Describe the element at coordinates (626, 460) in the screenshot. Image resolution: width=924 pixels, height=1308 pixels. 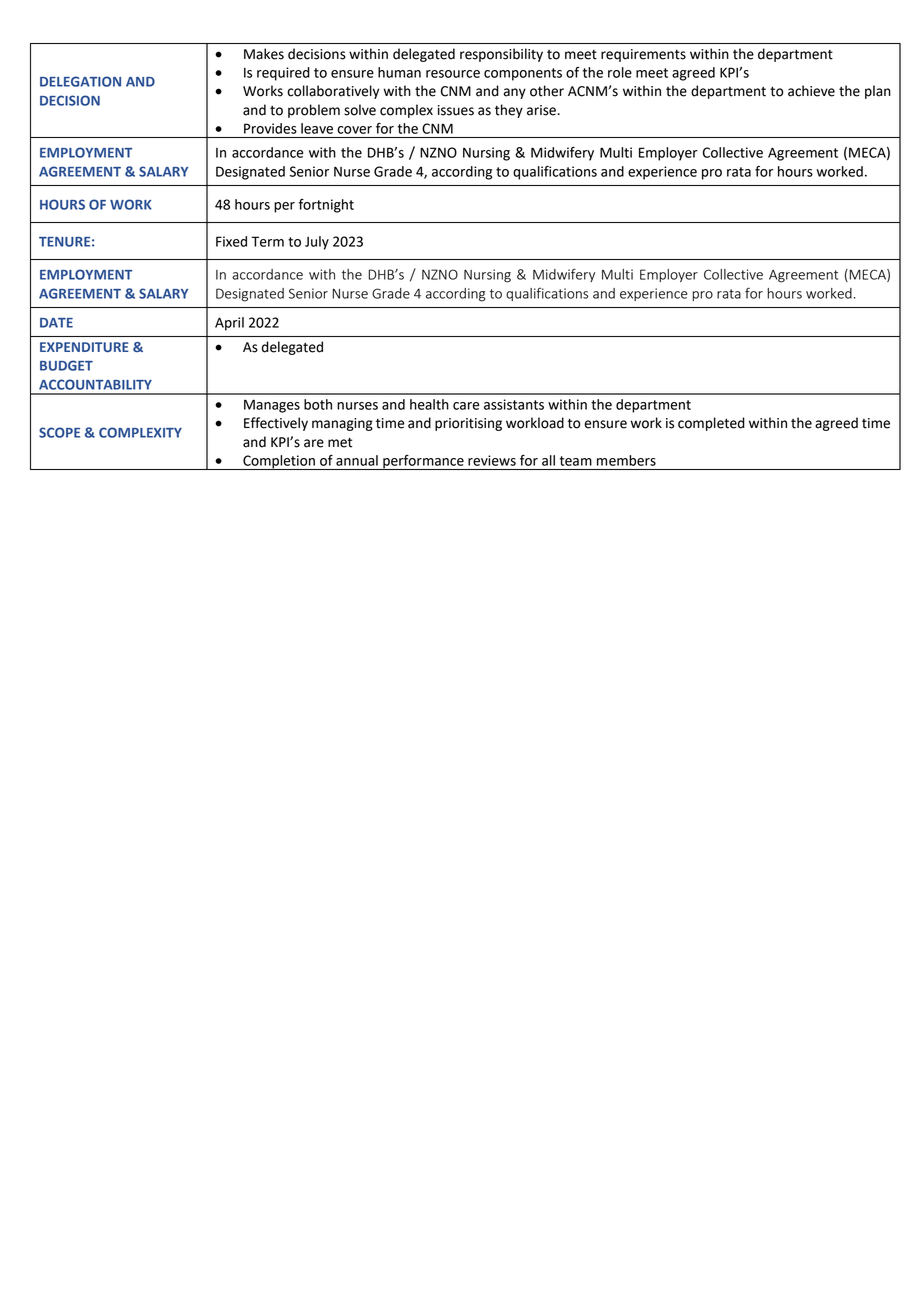
I see `members` at that location.
